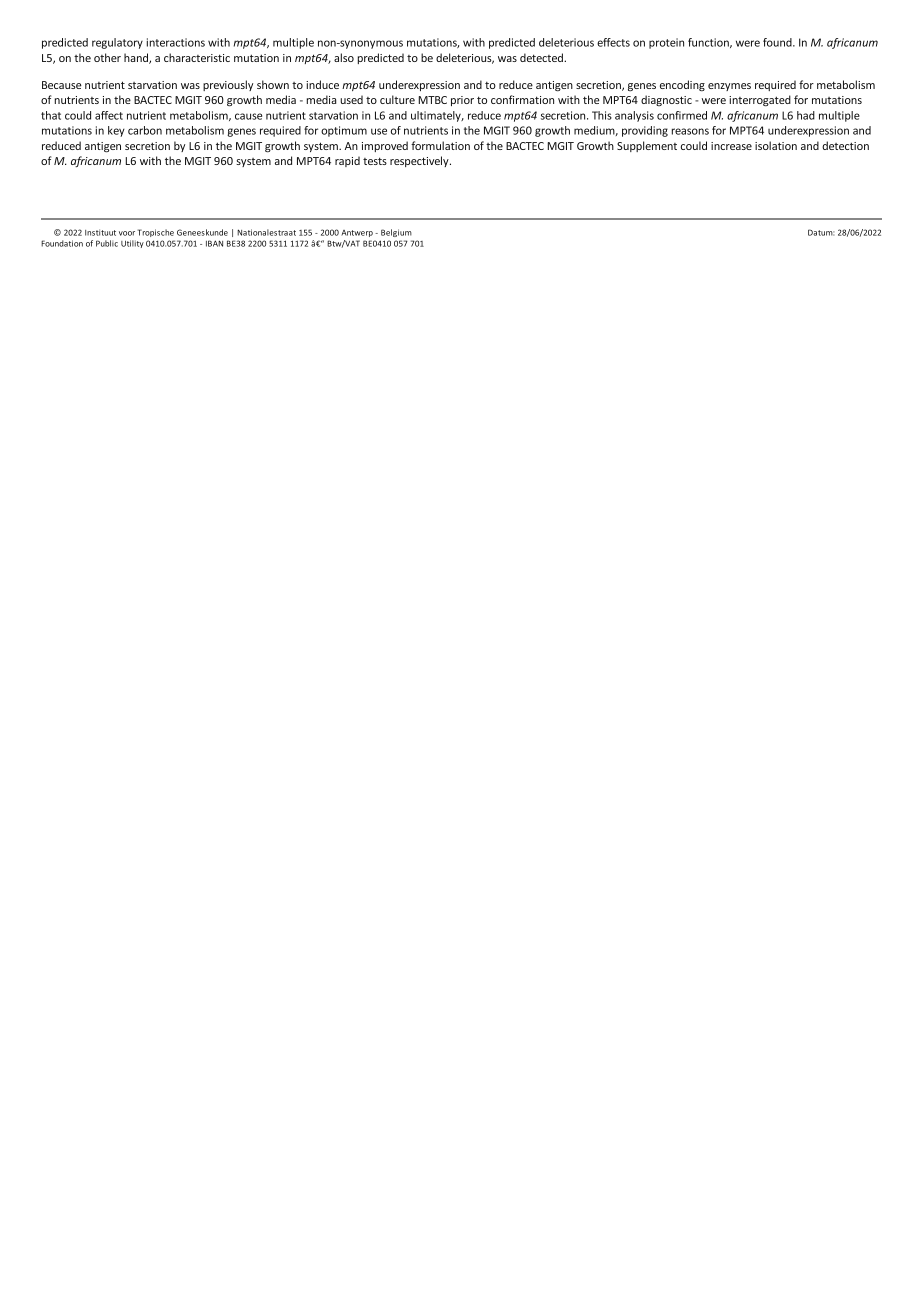  I want to click on increase, so click(731, 146).
